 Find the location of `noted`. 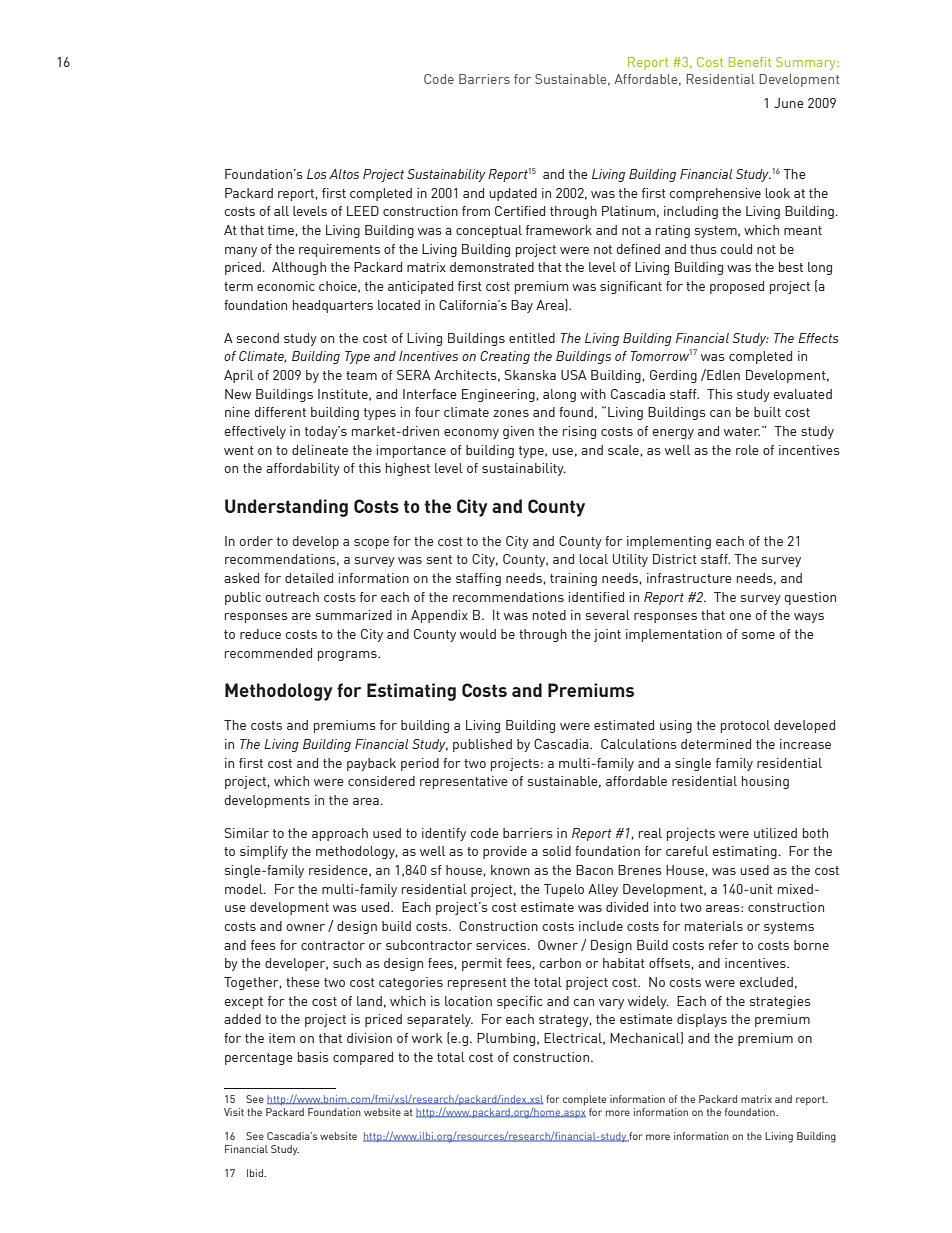

noted is located at coordinates (549, 615).
